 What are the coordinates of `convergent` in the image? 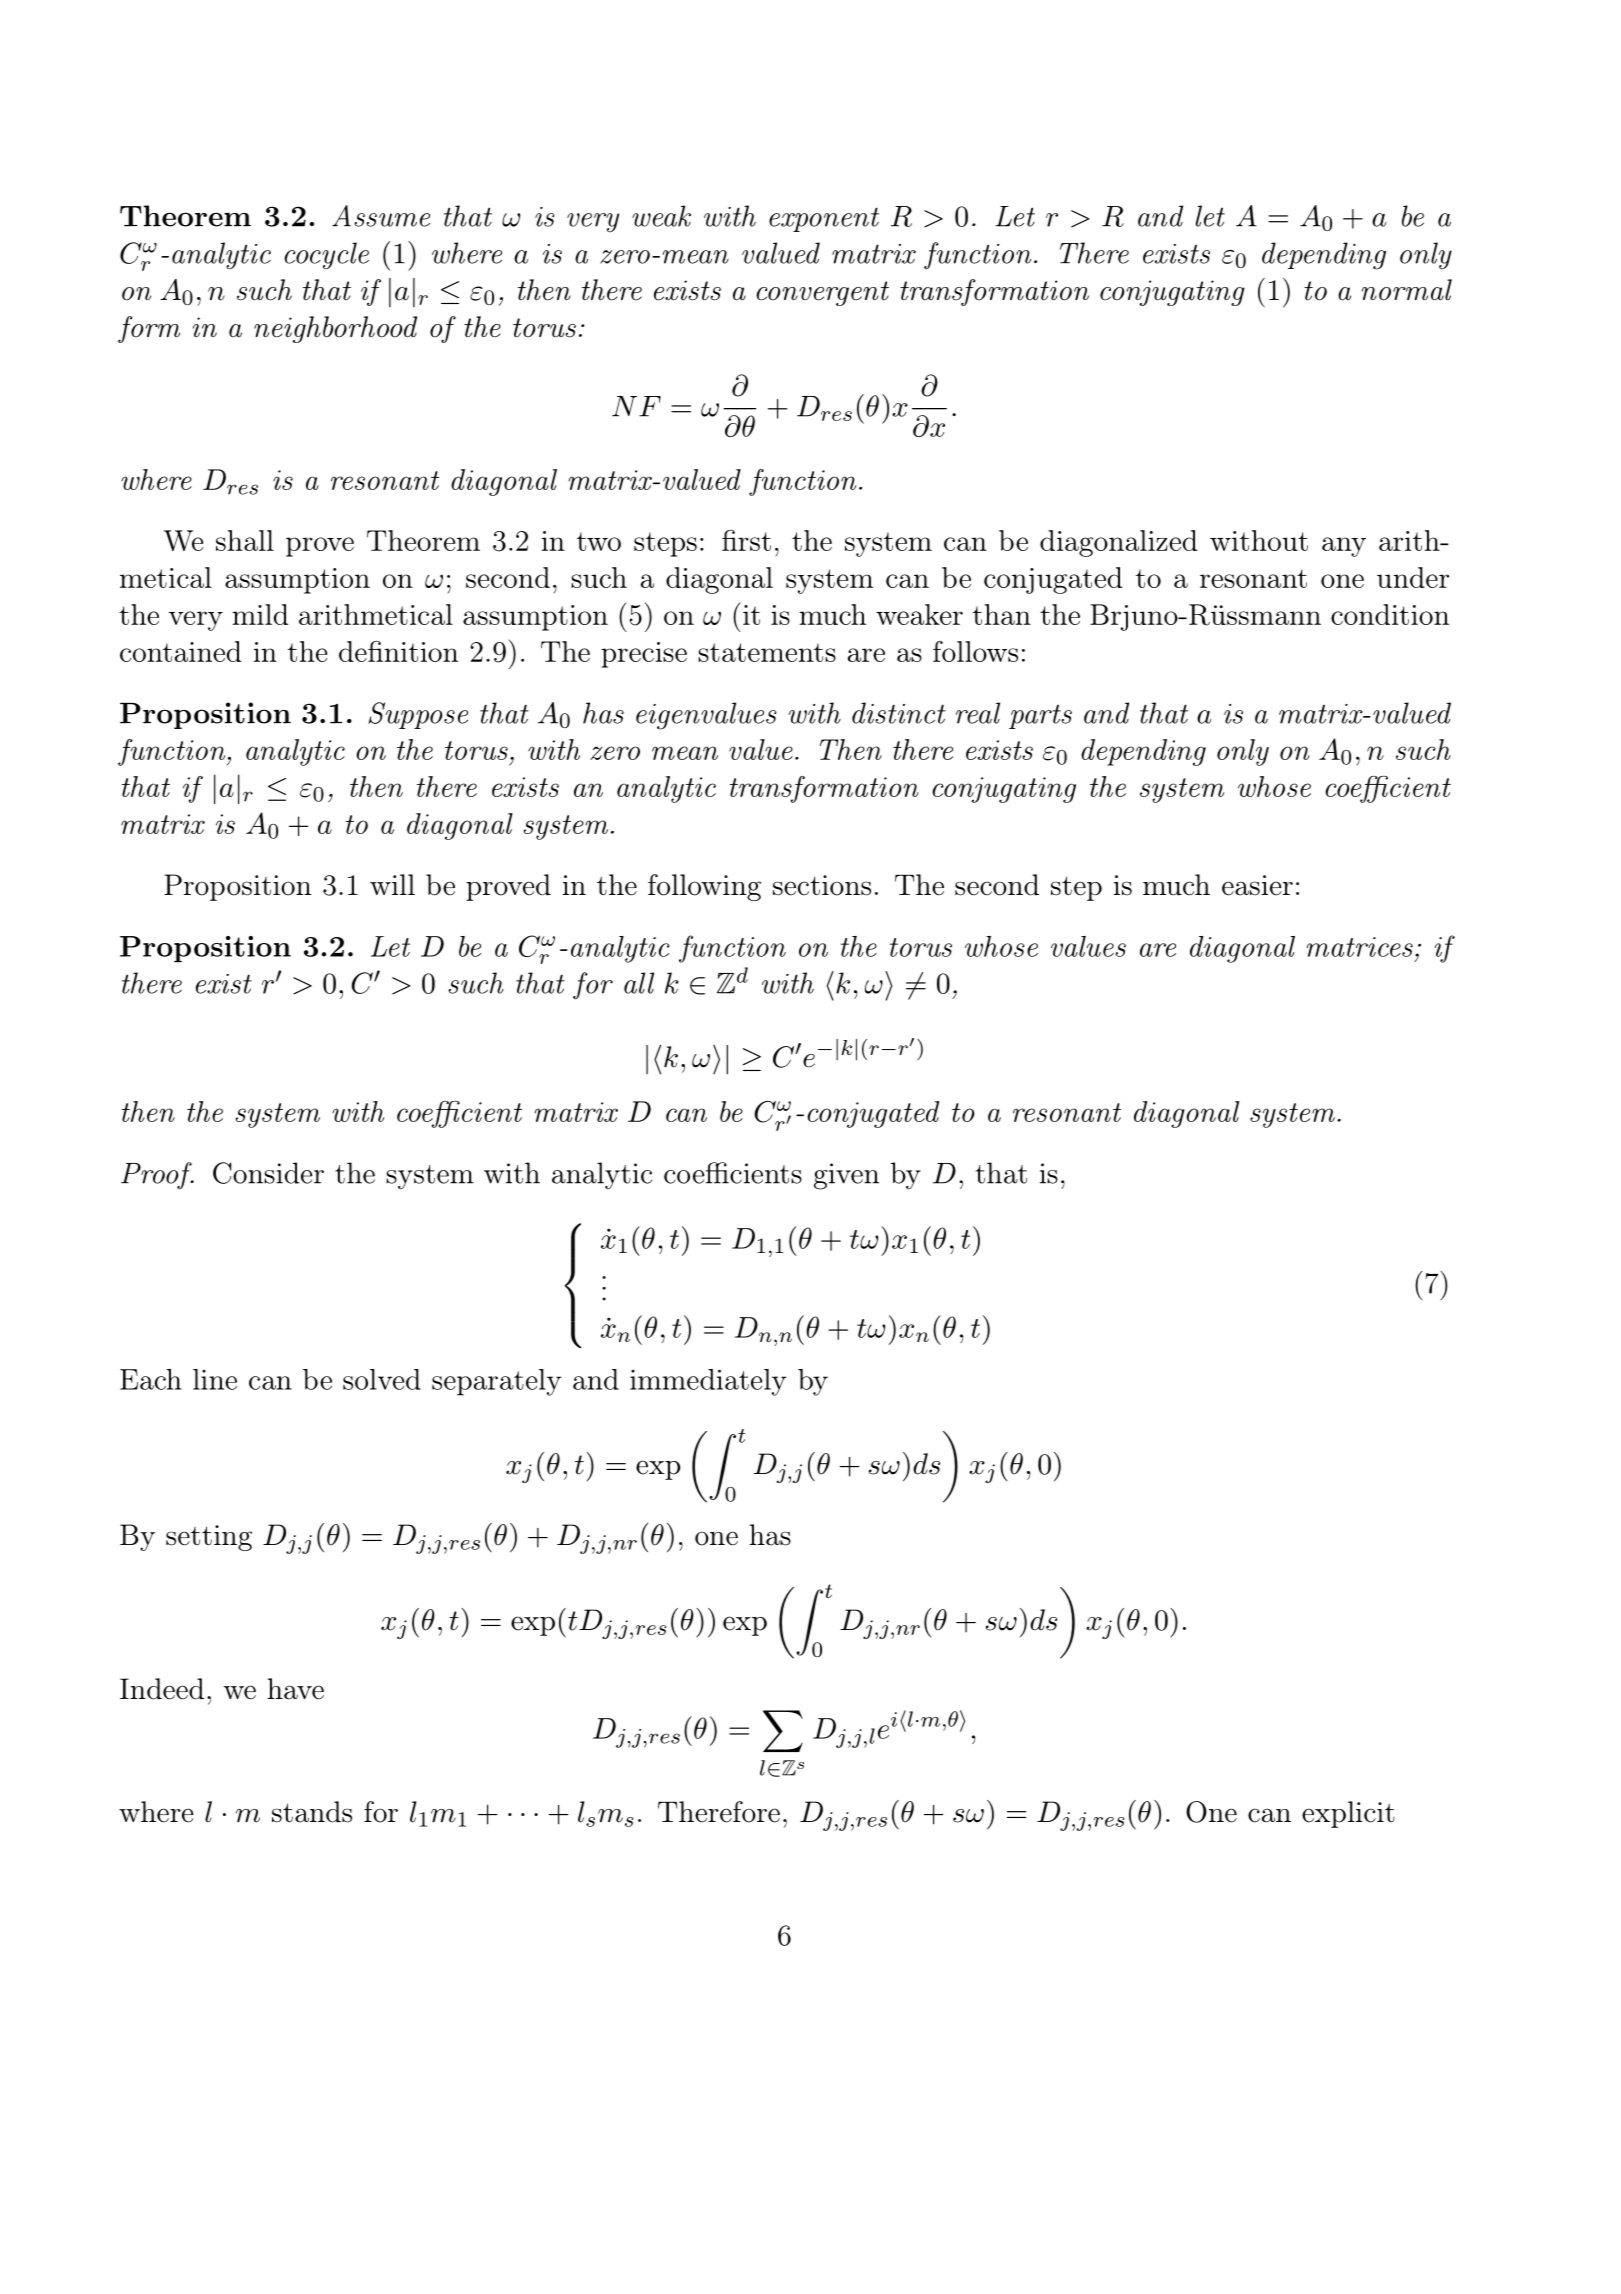 It's located at (822, 293).
